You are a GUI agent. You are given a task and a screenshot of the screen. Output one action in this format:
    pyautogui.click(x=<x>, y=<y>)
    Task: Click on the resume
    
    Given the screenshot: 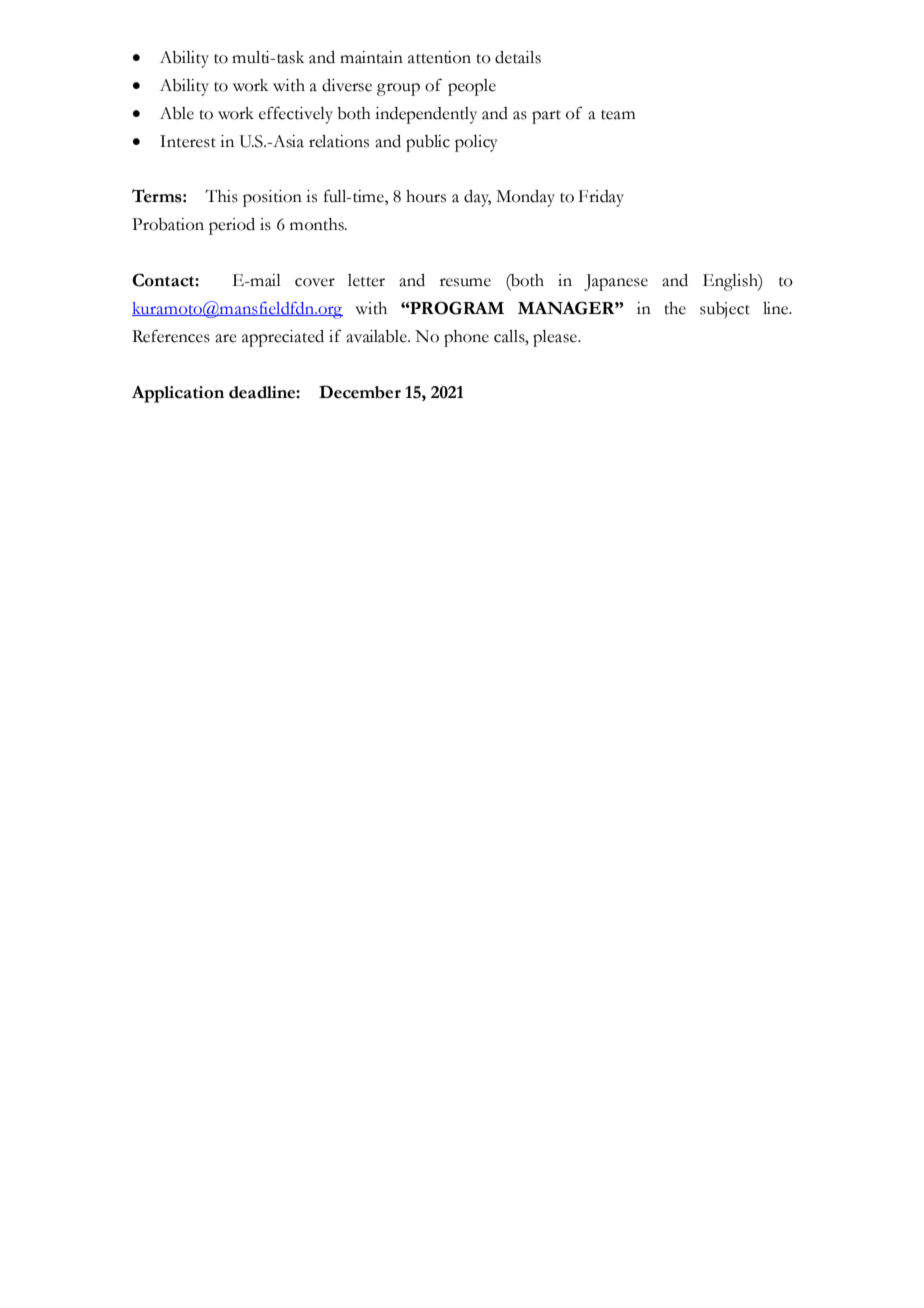 What is the action you would take?
    pyautogui.click(x=465, y=282)
